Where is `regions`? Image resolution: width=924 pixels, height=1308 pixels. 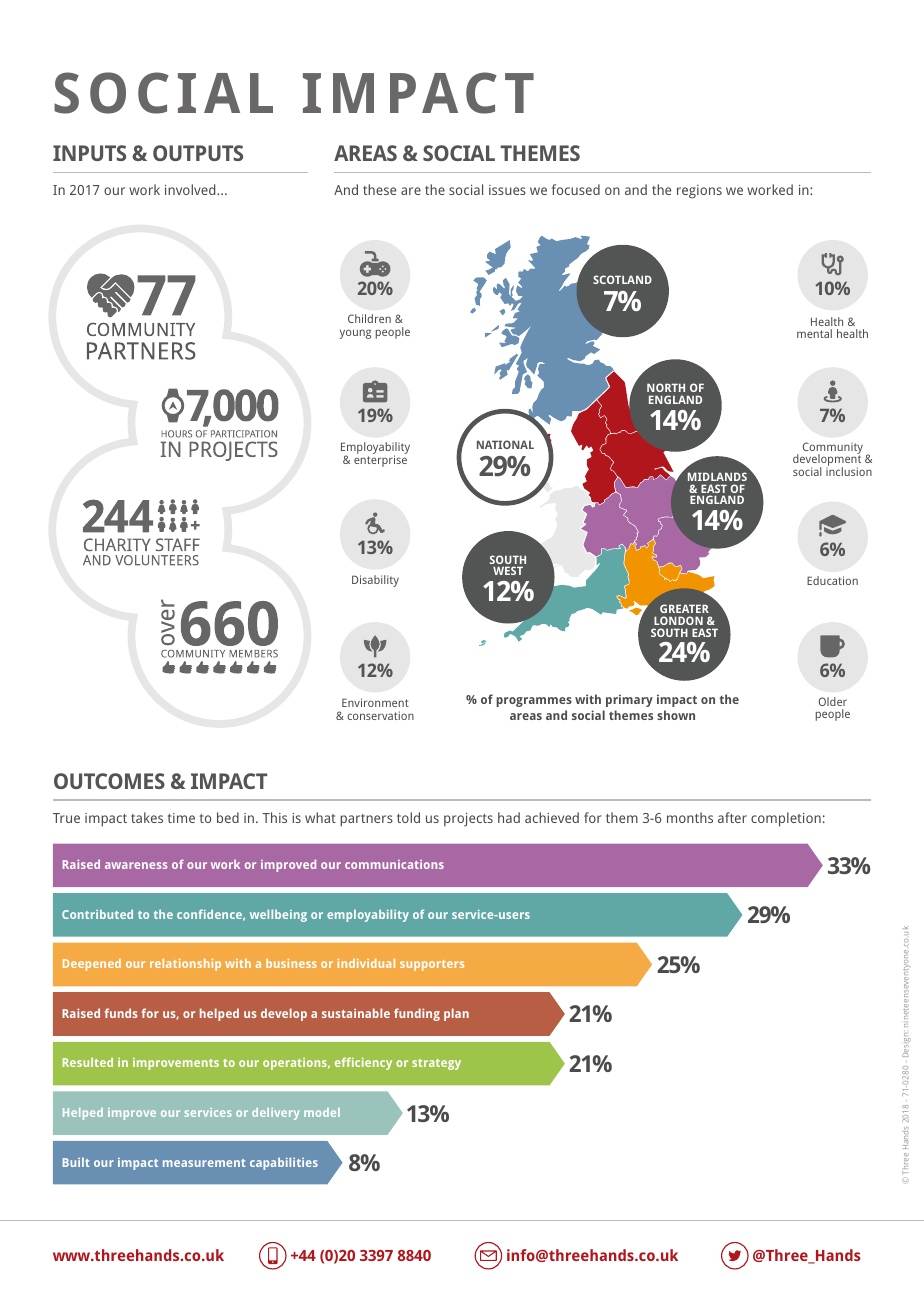
regions is located at coordinates (699, 192).
